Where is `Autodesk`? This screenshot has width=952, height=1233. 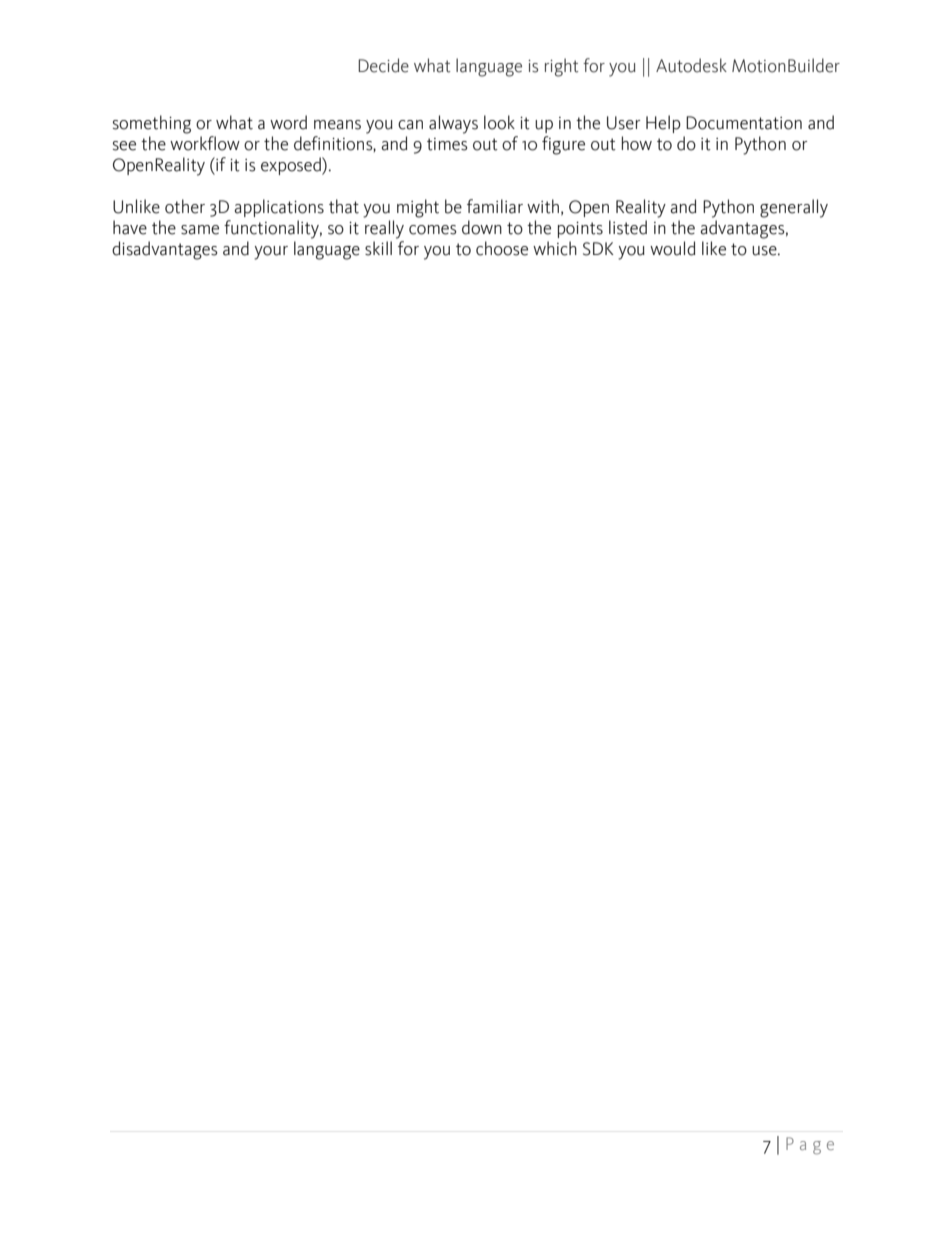 Autodesk is located at coordinates (691, 65).
